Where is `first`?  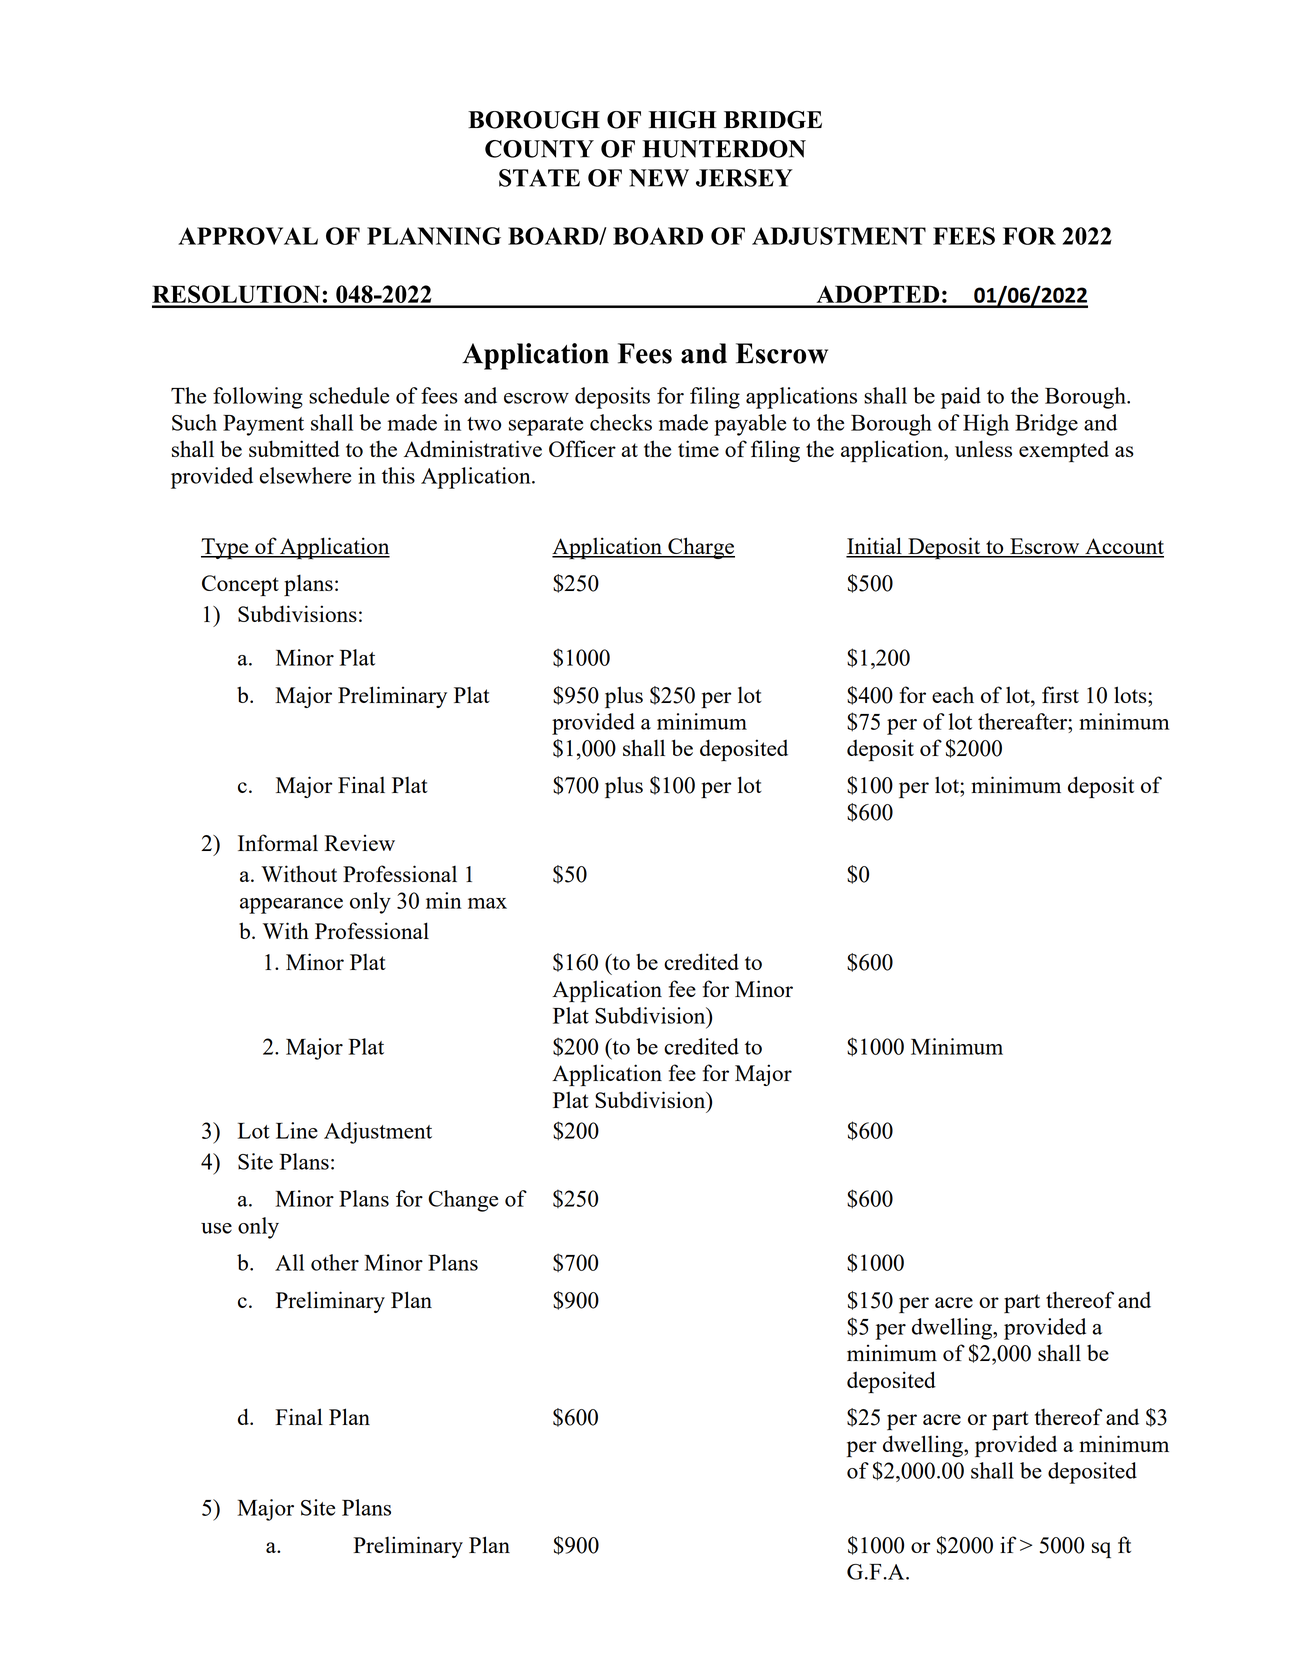 first is located at coordinates (1060, 694).
